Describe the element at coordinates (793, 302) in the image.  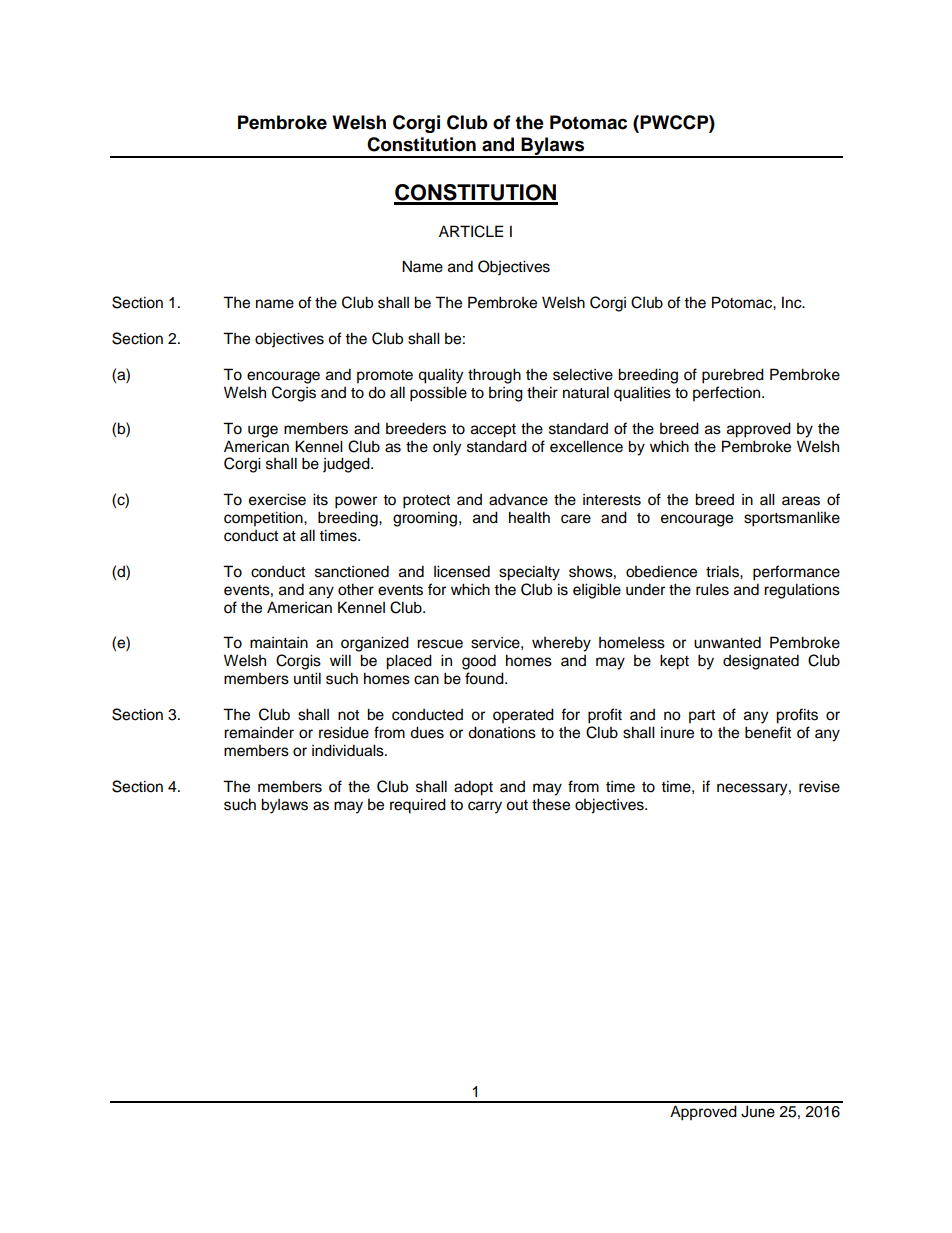
I see `Inc` at that location.
